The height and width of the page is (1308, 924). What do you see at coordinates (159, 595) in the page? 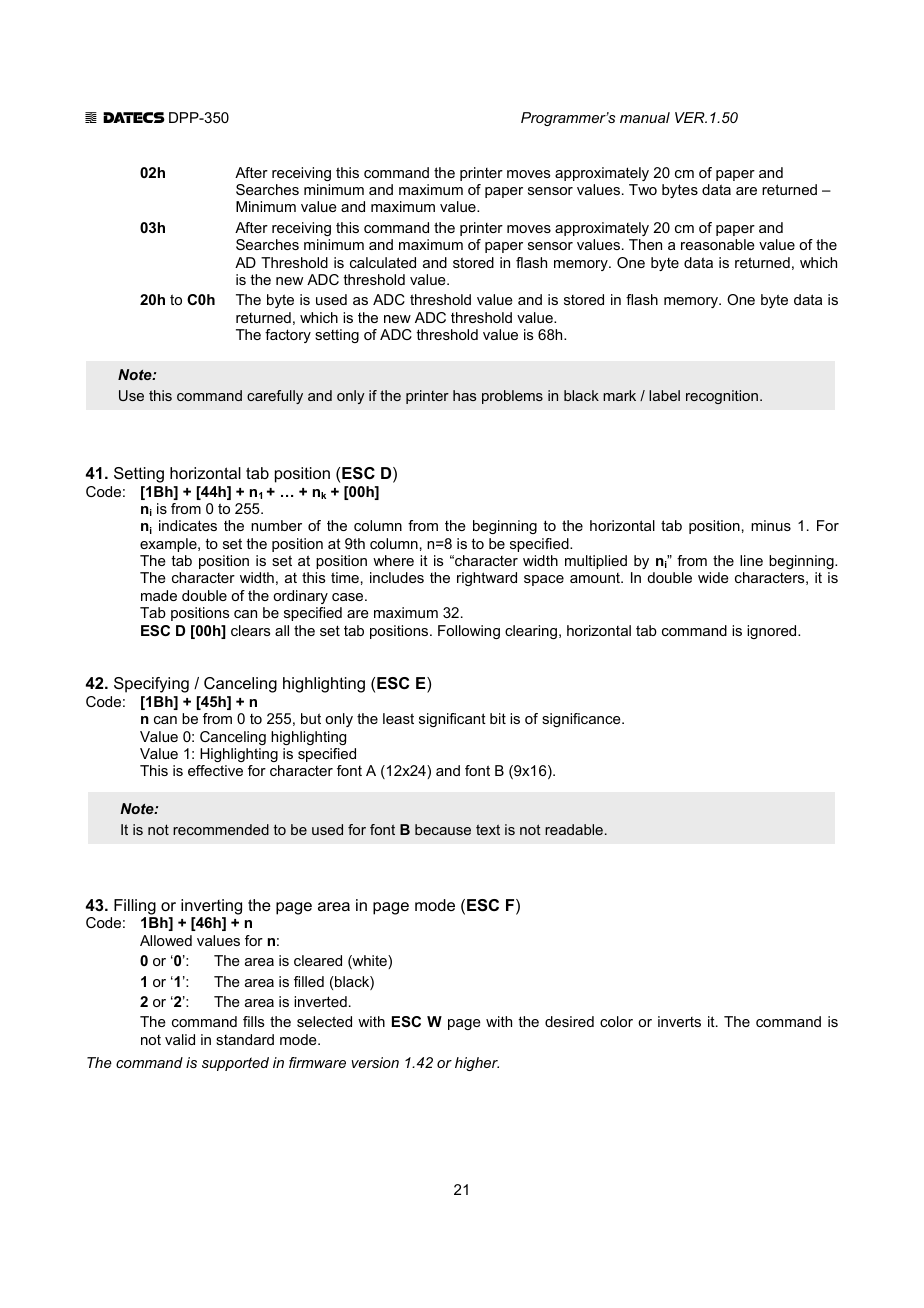
I see `made` at bounding box center [159, 595].
